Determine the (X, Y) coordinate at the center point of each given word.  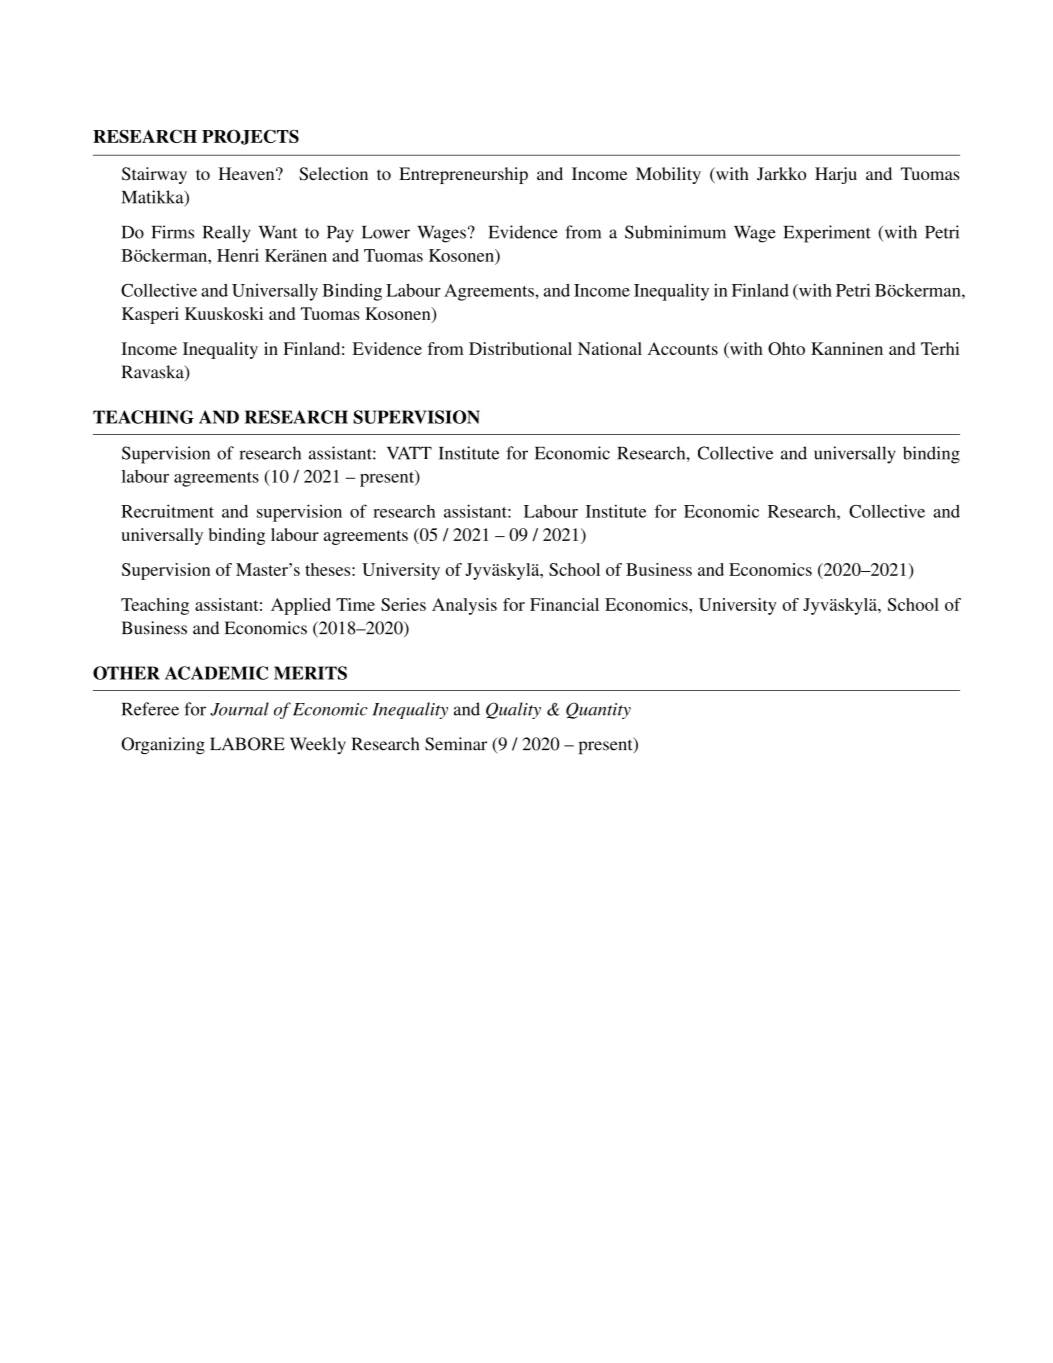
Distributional (520, 348)
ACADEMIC (216, 673)
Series (403, 604)
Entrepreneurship (463, 175)
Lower (386, 232)
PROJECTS (250, 137)
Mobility (668, 175)
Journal (239, 709)
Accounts (683, 348)
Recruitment (167, 511)
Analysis (464, 606)
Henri (238, 255)
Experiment (827, 234)
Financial (564, 604)
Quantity (598, 710)
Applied (301, 606)
